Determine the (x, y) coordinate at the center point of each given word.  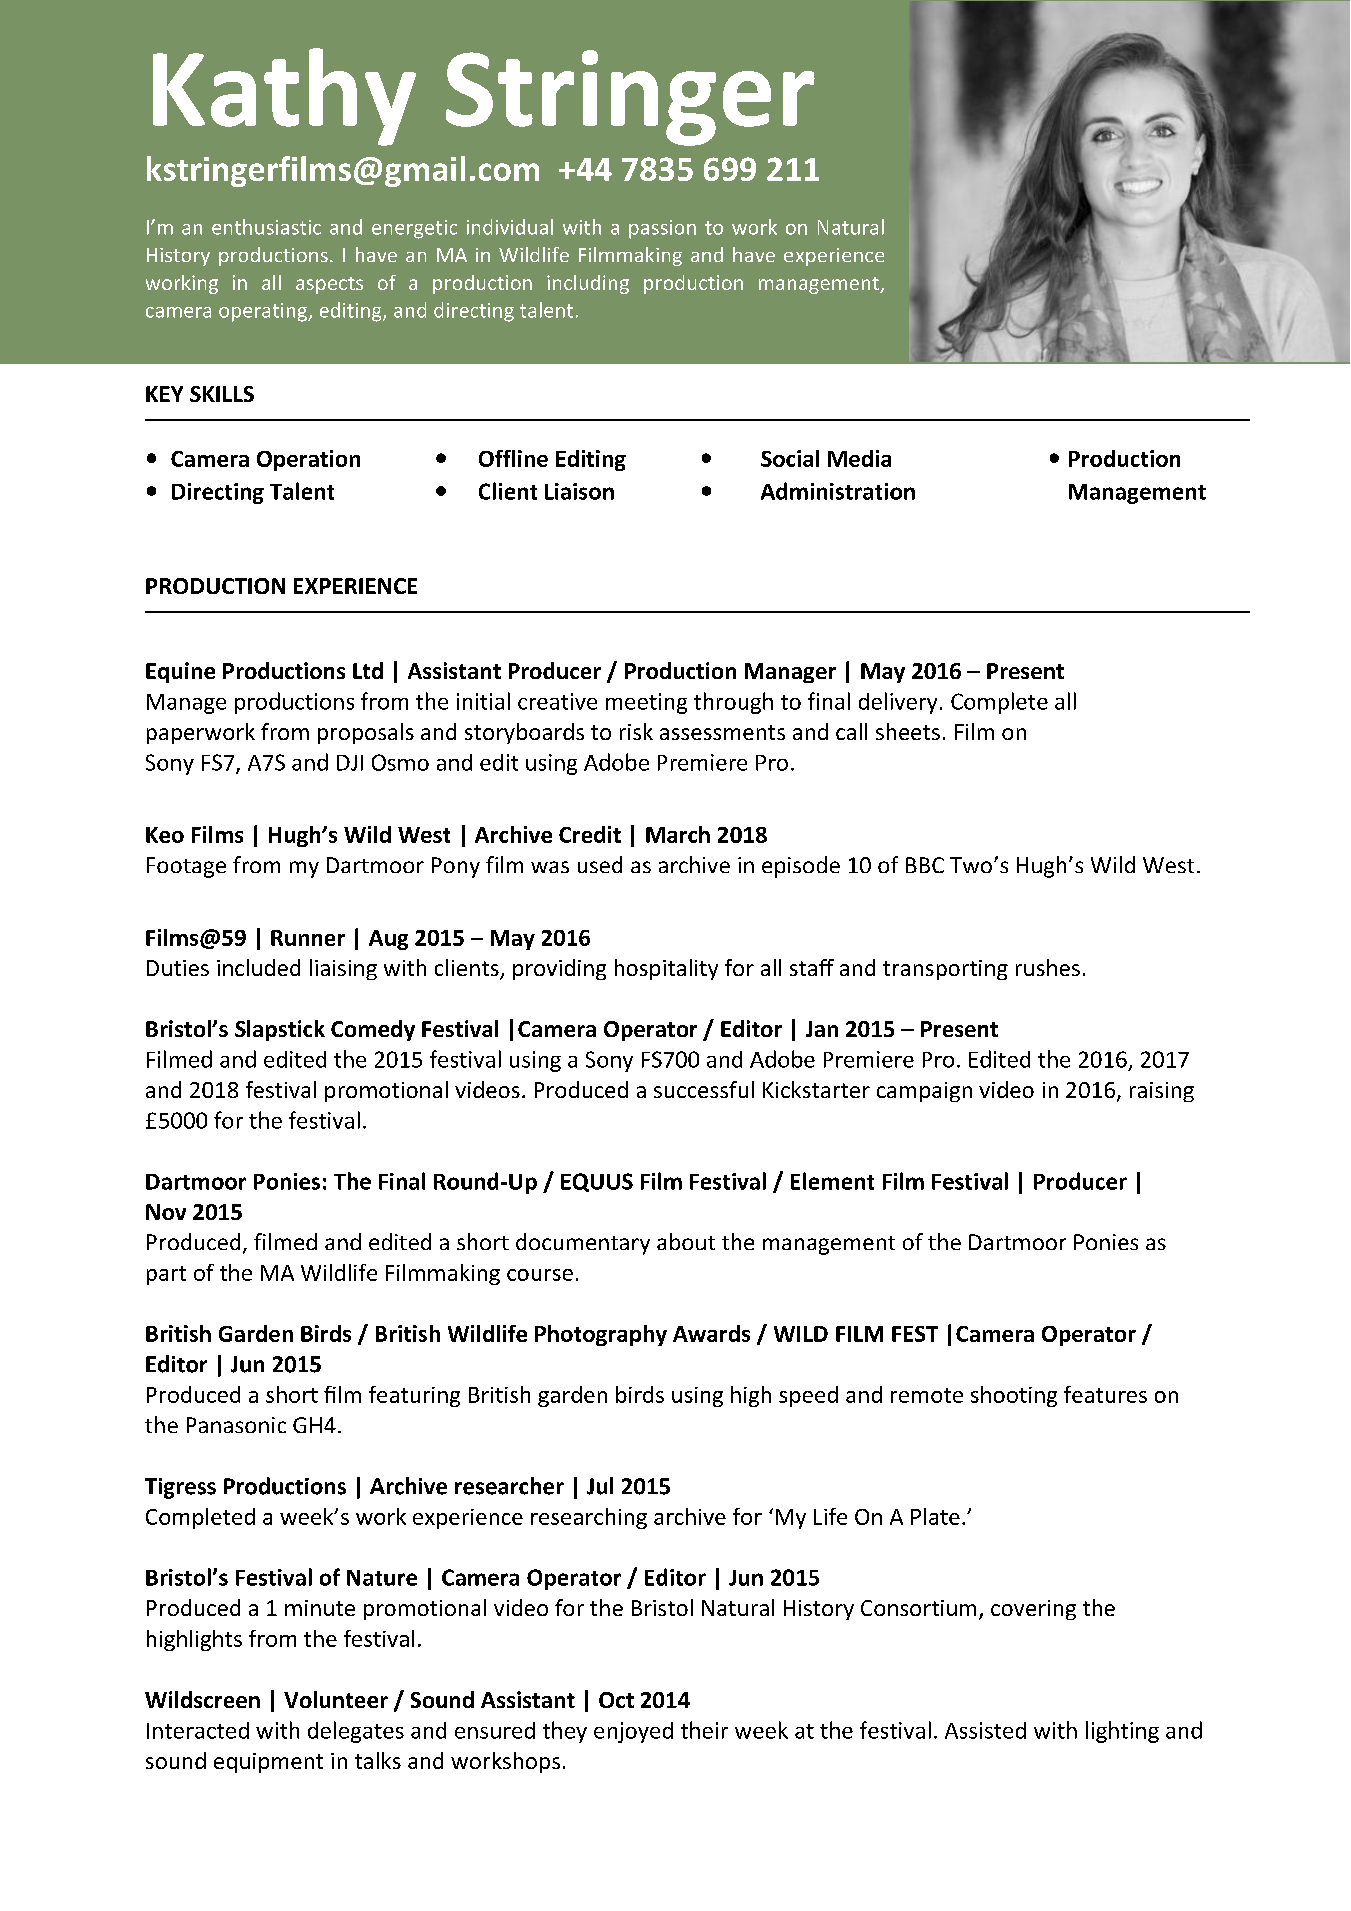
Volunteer (336, 1699)
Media (859, 458)
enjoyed (633, 1732)
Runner (308, 938)
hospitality (666, 969)
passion (662, 229)
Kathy (284, 97)
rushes (1048, 967)
